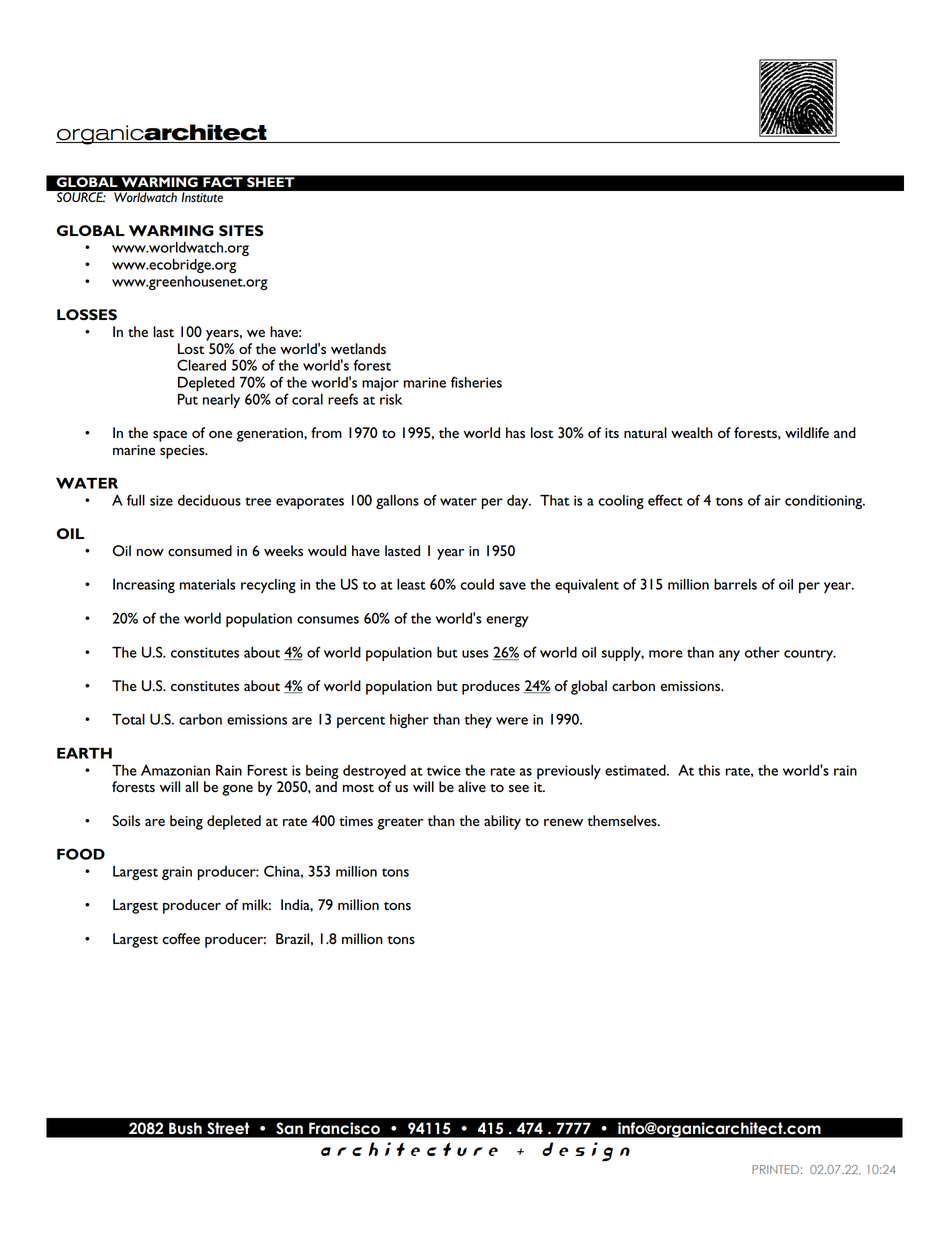 This image has width=952, height=1233. What do you see at coordinates (344, 1128) in the image?
I see `Francisco` at bounding box center [344, 1128].
